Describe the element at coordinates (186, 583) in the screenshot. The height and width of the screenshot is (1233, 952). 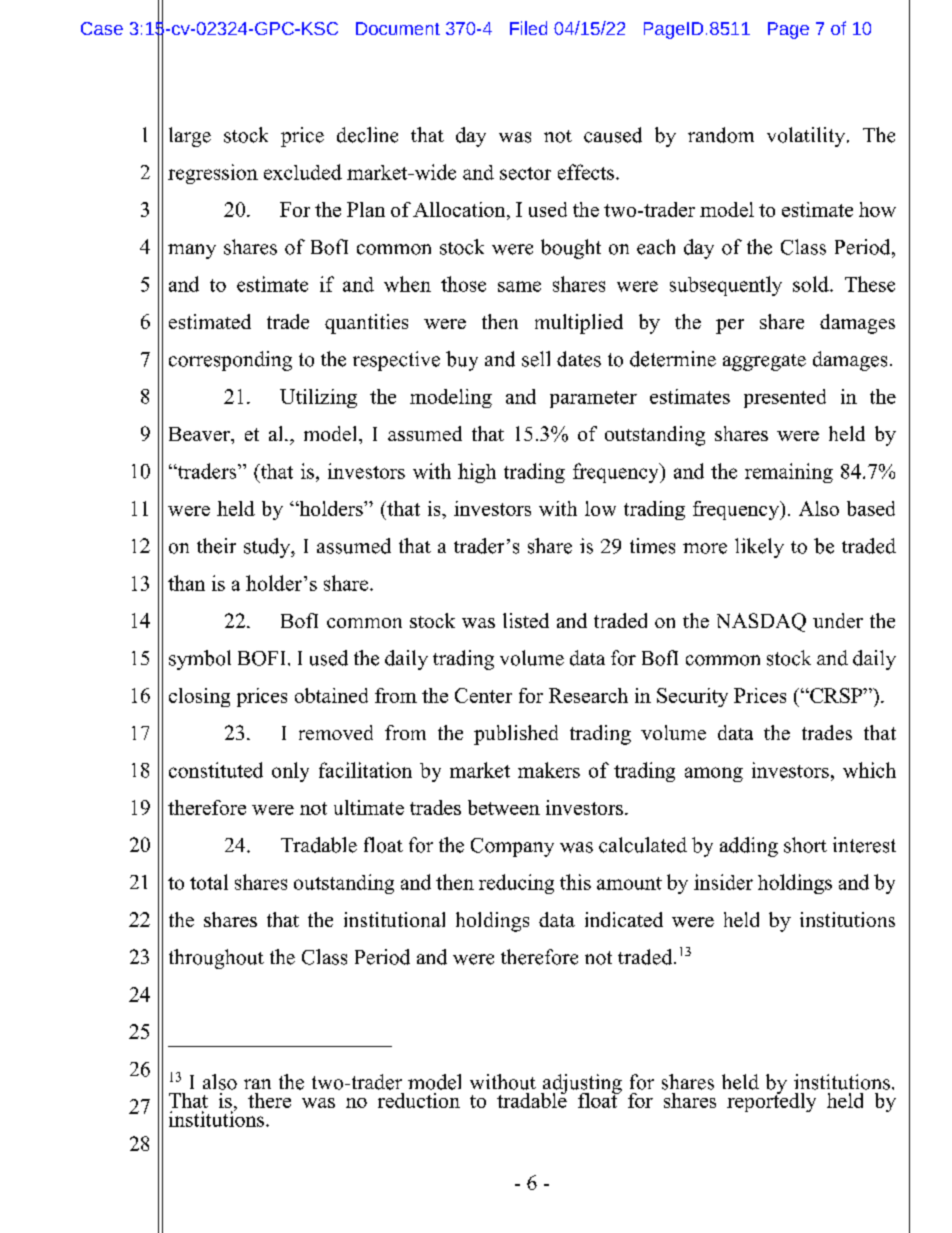
I see `than` at that location.
